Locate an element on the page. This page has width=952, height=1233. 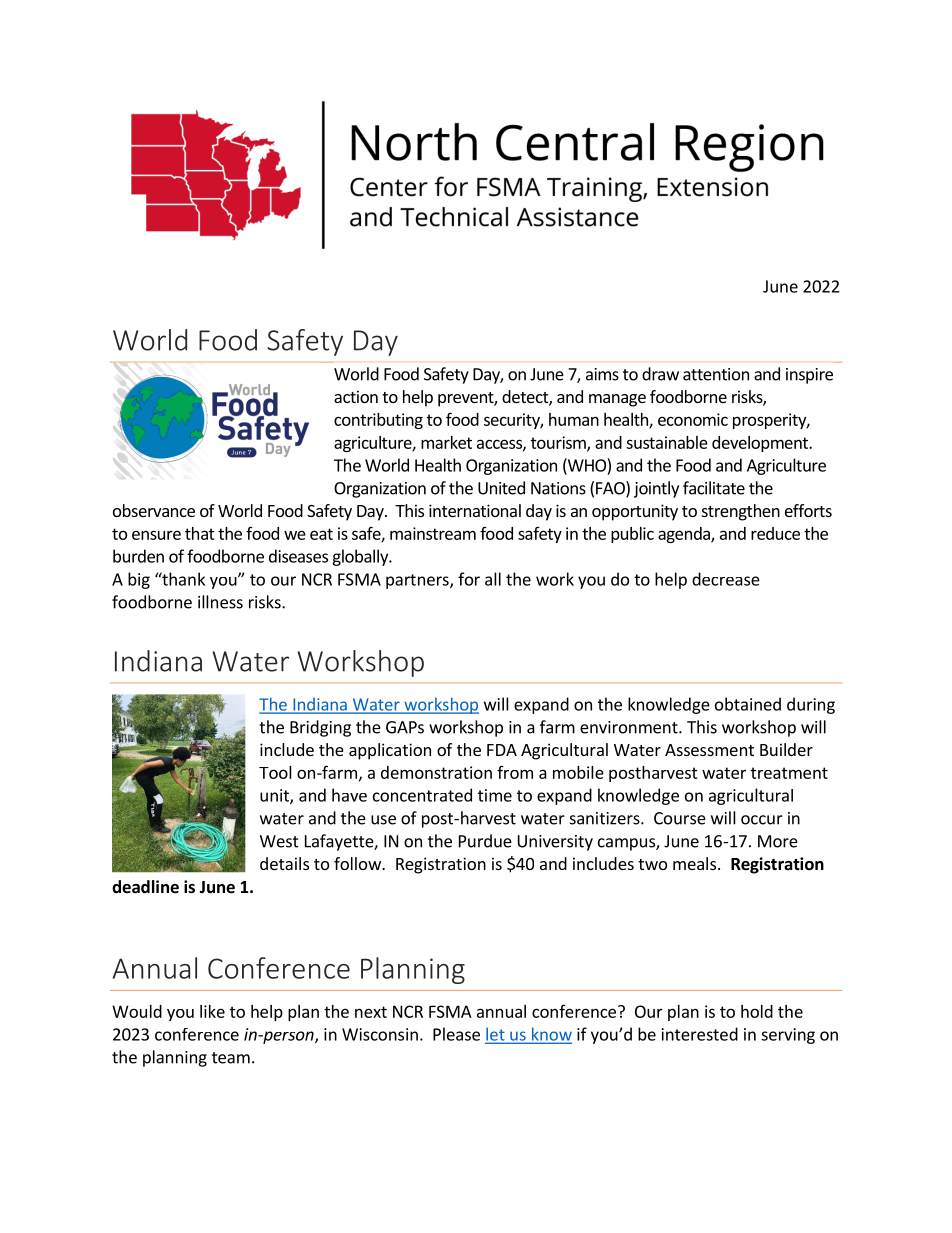
illness is located at coordinates (220, 602).
